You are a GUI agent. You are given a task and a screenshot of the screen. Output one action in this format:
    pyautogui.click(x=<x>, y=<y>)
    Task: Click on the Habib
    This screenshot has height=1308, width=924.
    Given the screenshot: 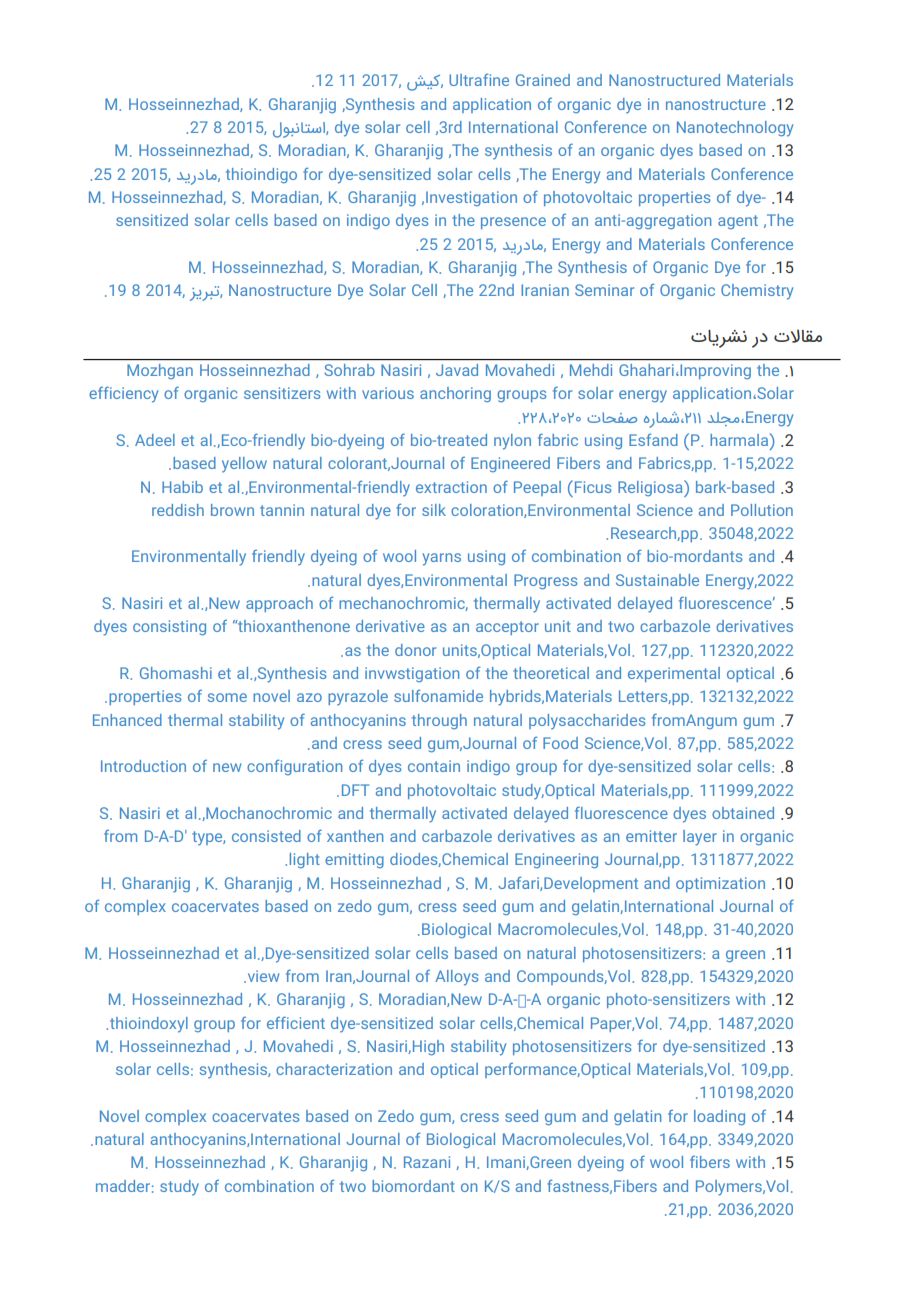 What is the action you would take?
    pyautogui.click(x=182, y=487)
